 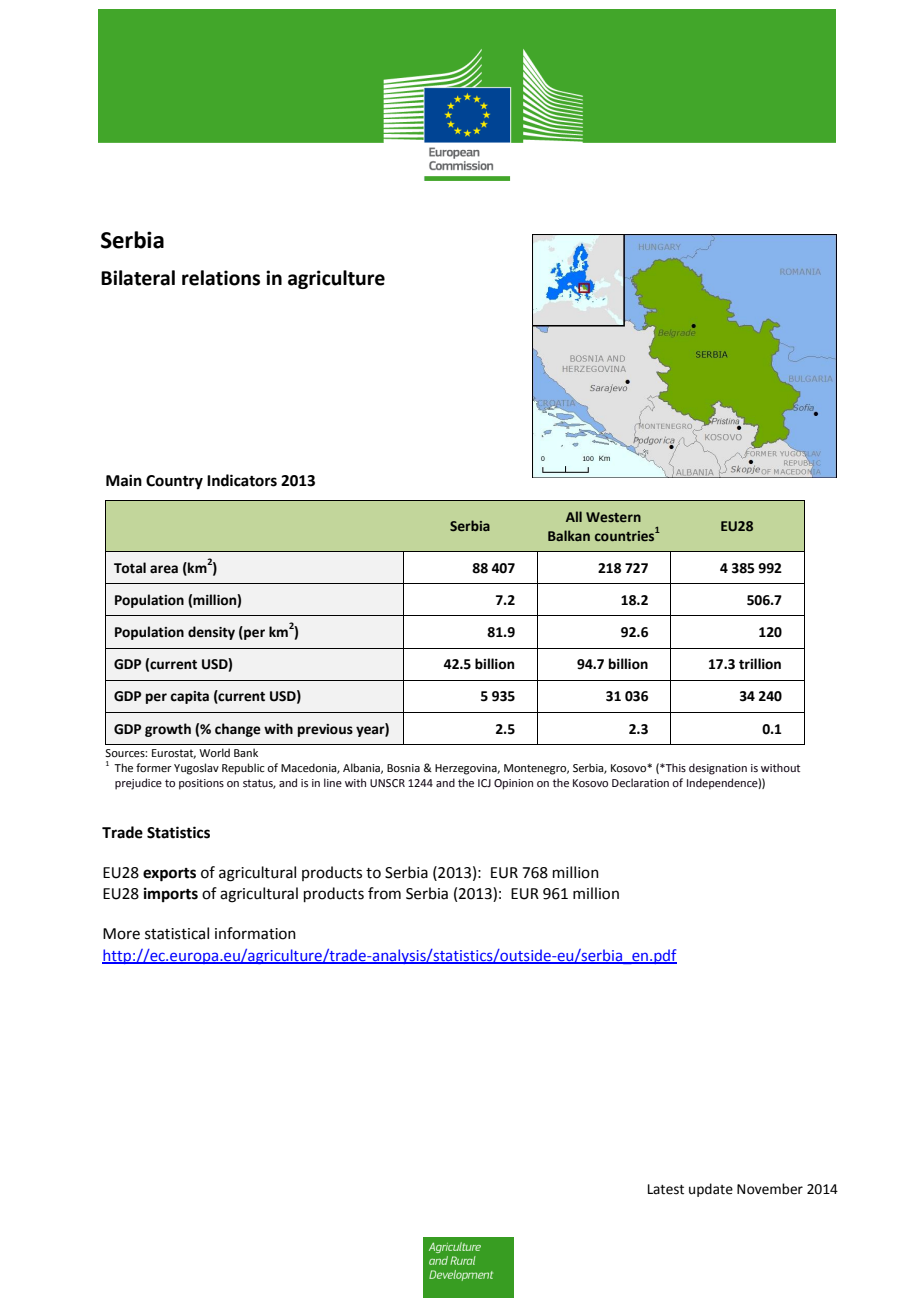 I want to click on relations, so click(x=221, y=278).
